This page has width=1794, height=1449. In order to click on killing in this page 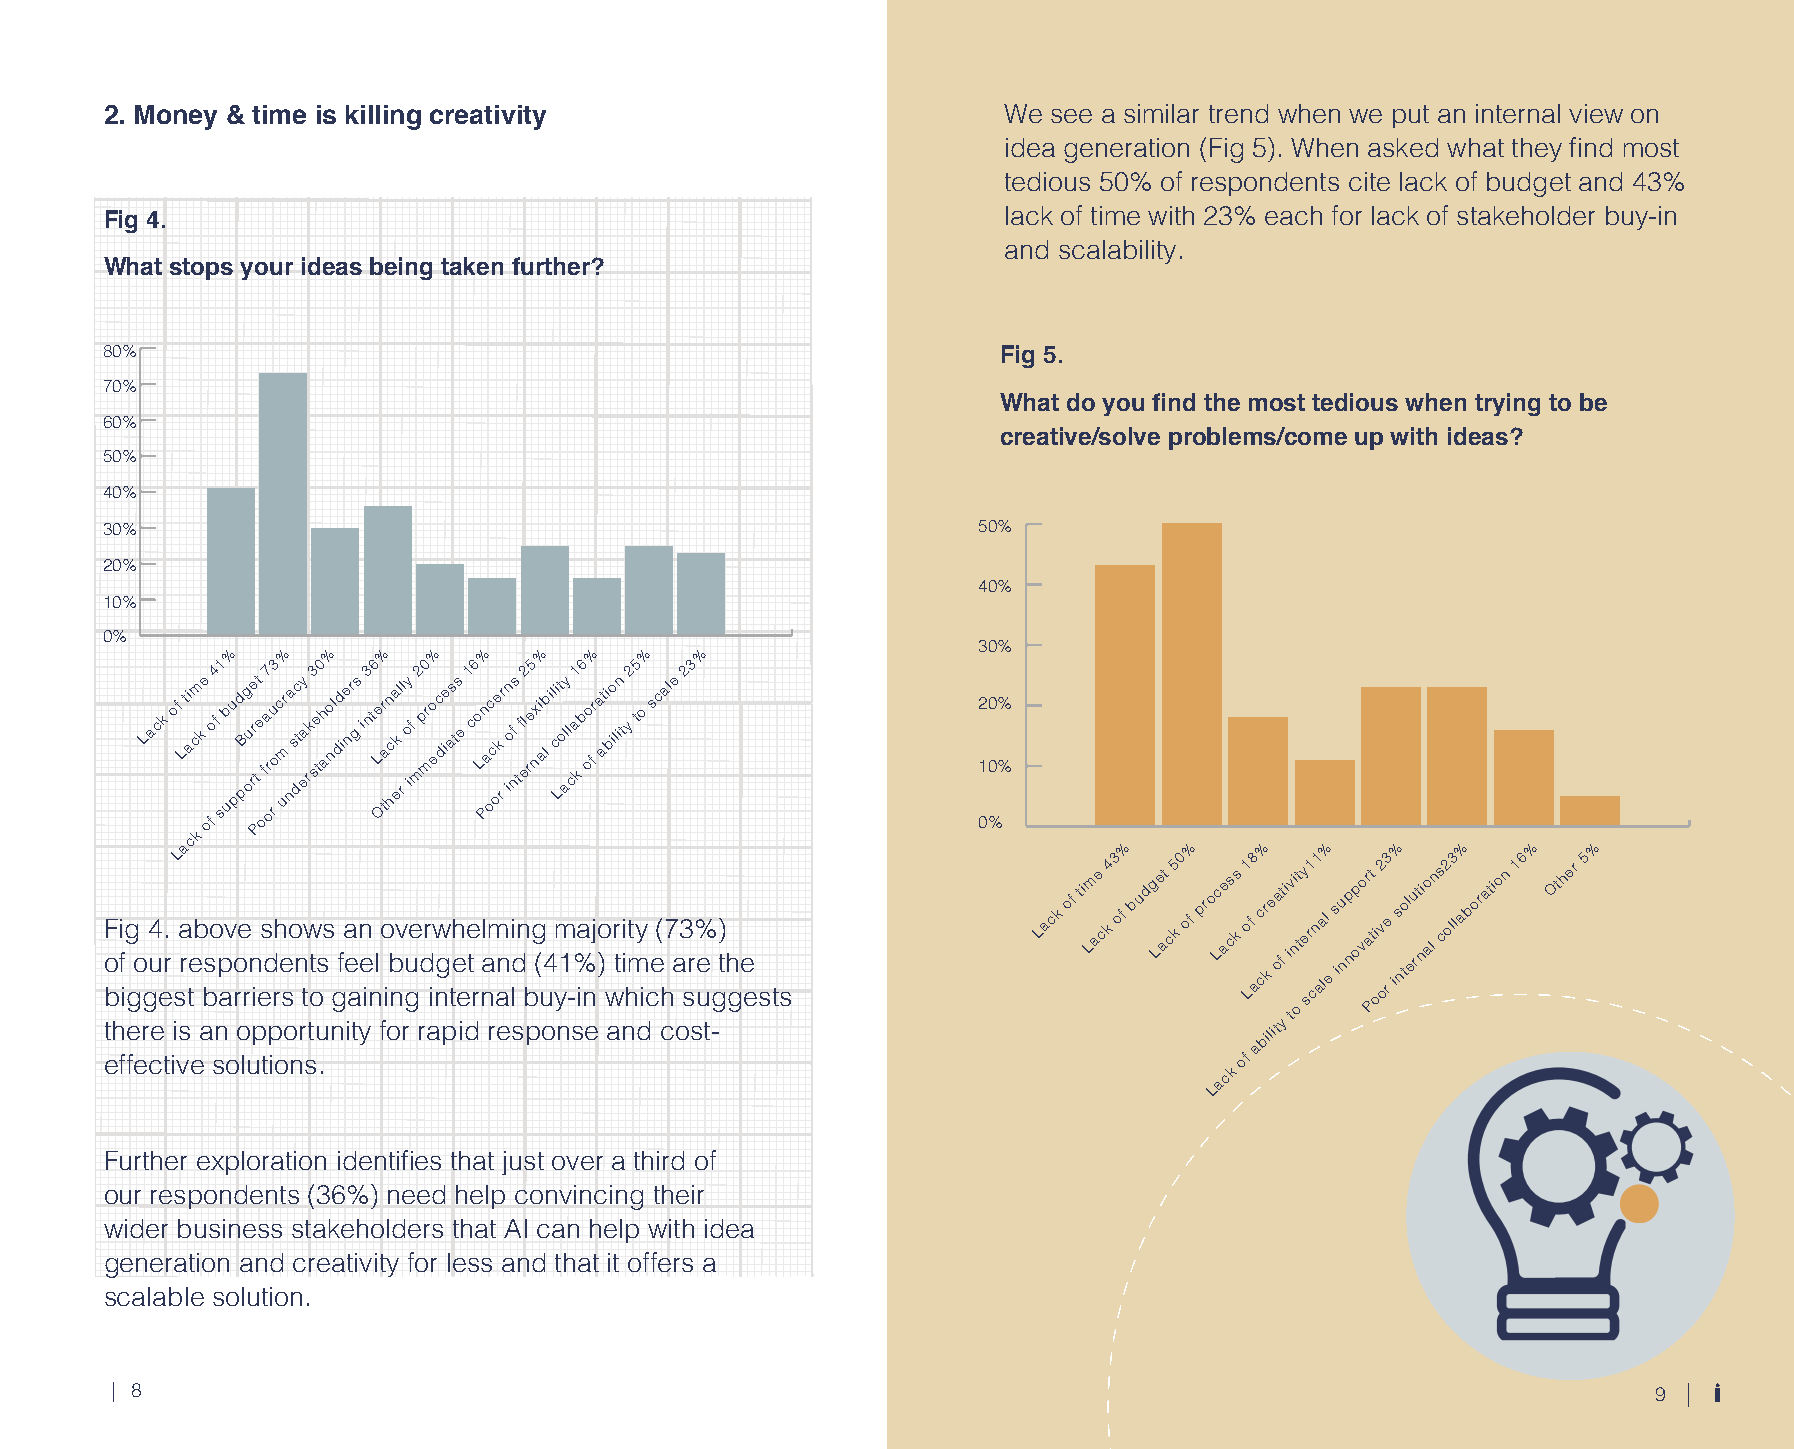, I will do `click(383, 117)`.
